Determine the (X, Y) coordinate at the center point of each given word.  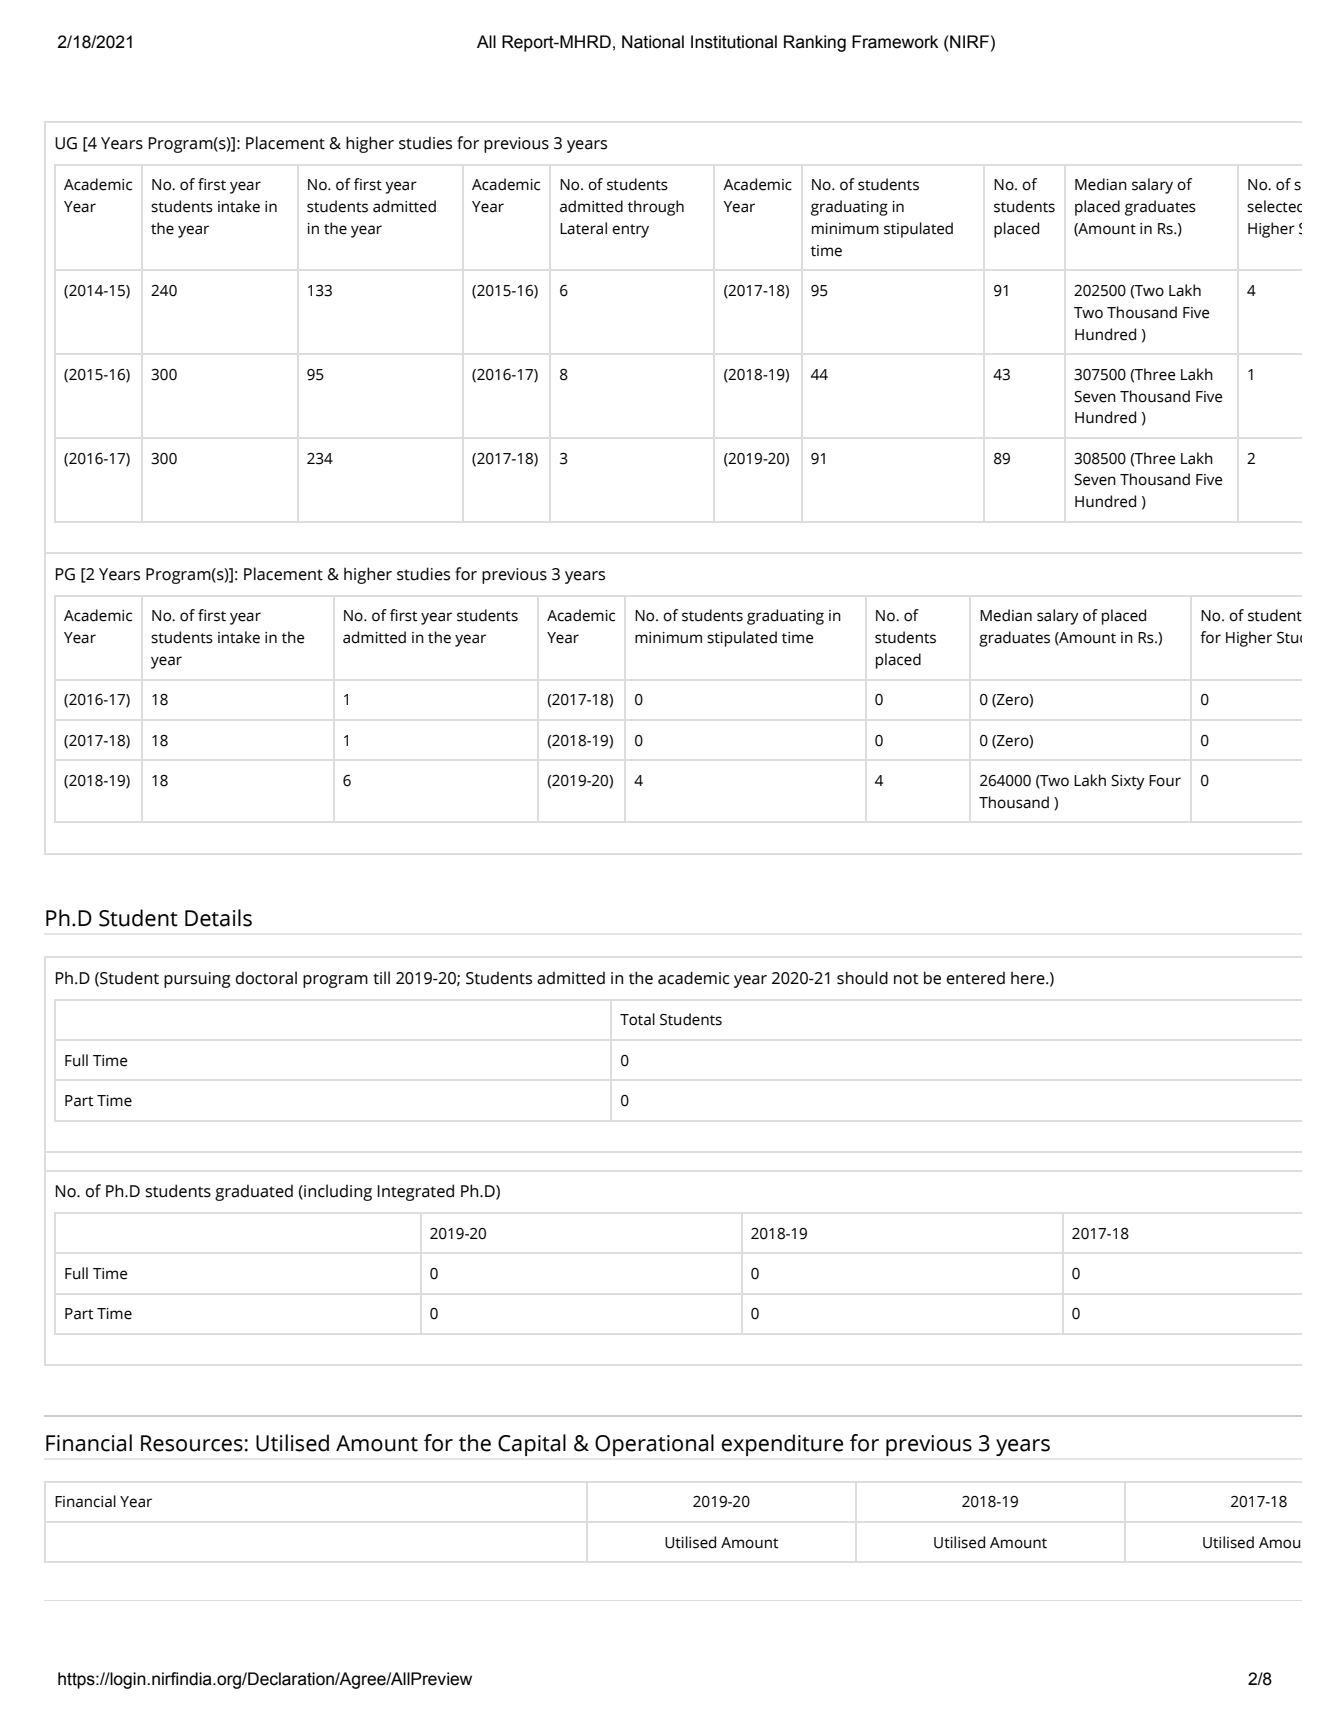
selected (1274, 206)
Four (1165, 781)
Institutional (734, 42)
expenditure (782, 1445)
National (653, 42)
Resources (192, 1443)
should (862, 978)
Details (218, 918)
